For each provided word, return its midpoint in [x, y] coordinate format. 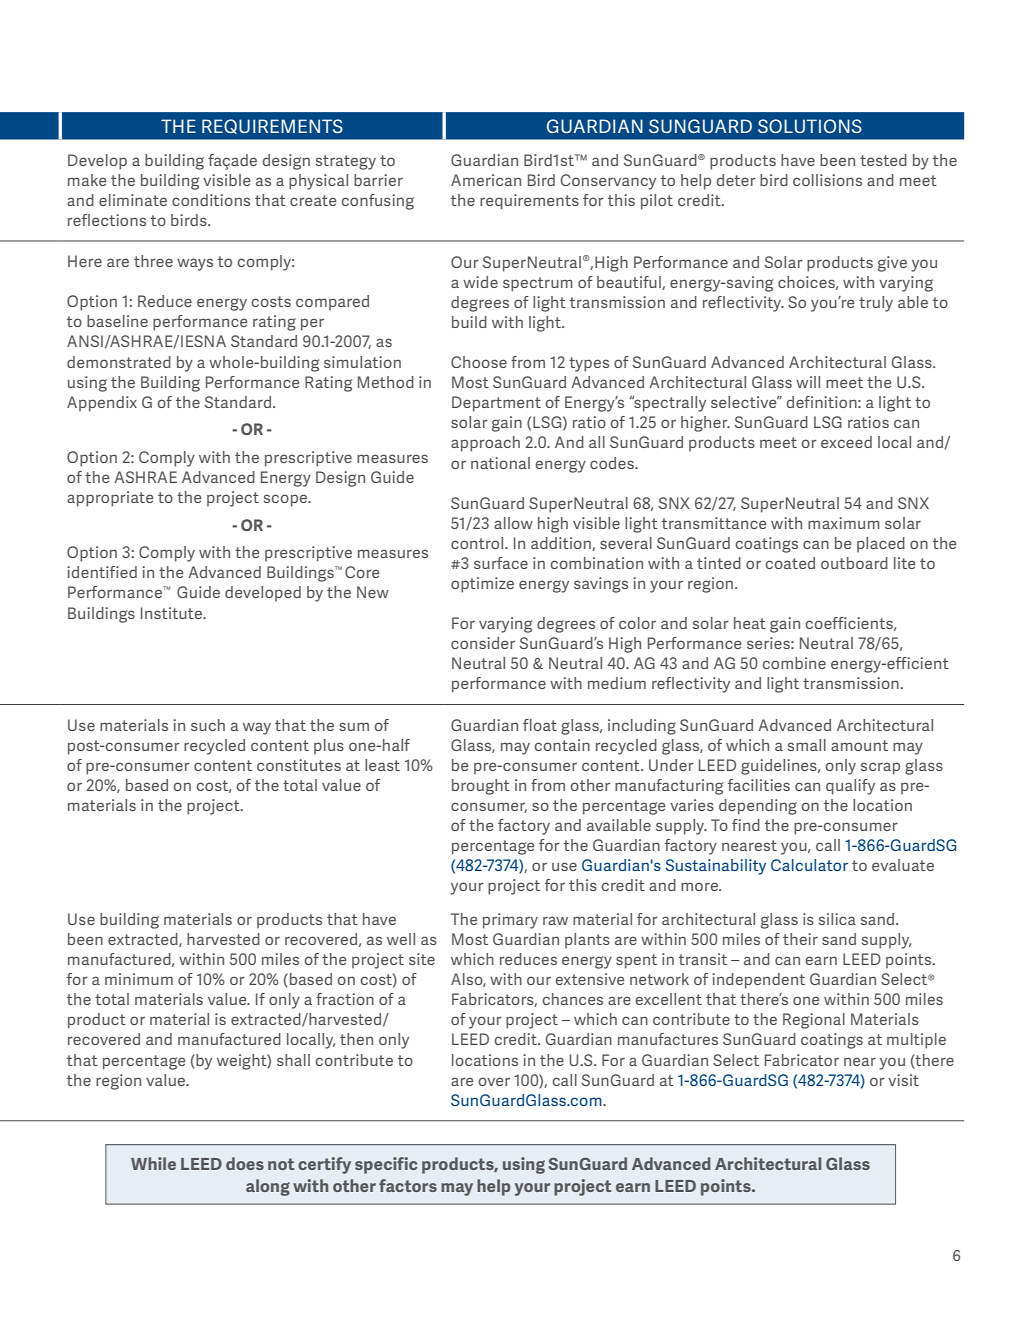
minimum [139, 979]
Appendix [102, 404]
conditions [211, 200]
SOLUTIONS [810, 126]
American [486, 180]
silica [837, 919]
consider [483, 643]
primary [510, 921]
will [808, 382]
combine [794, 663]
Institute [172, 613]
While [153, 1163]
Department [496, 404]
